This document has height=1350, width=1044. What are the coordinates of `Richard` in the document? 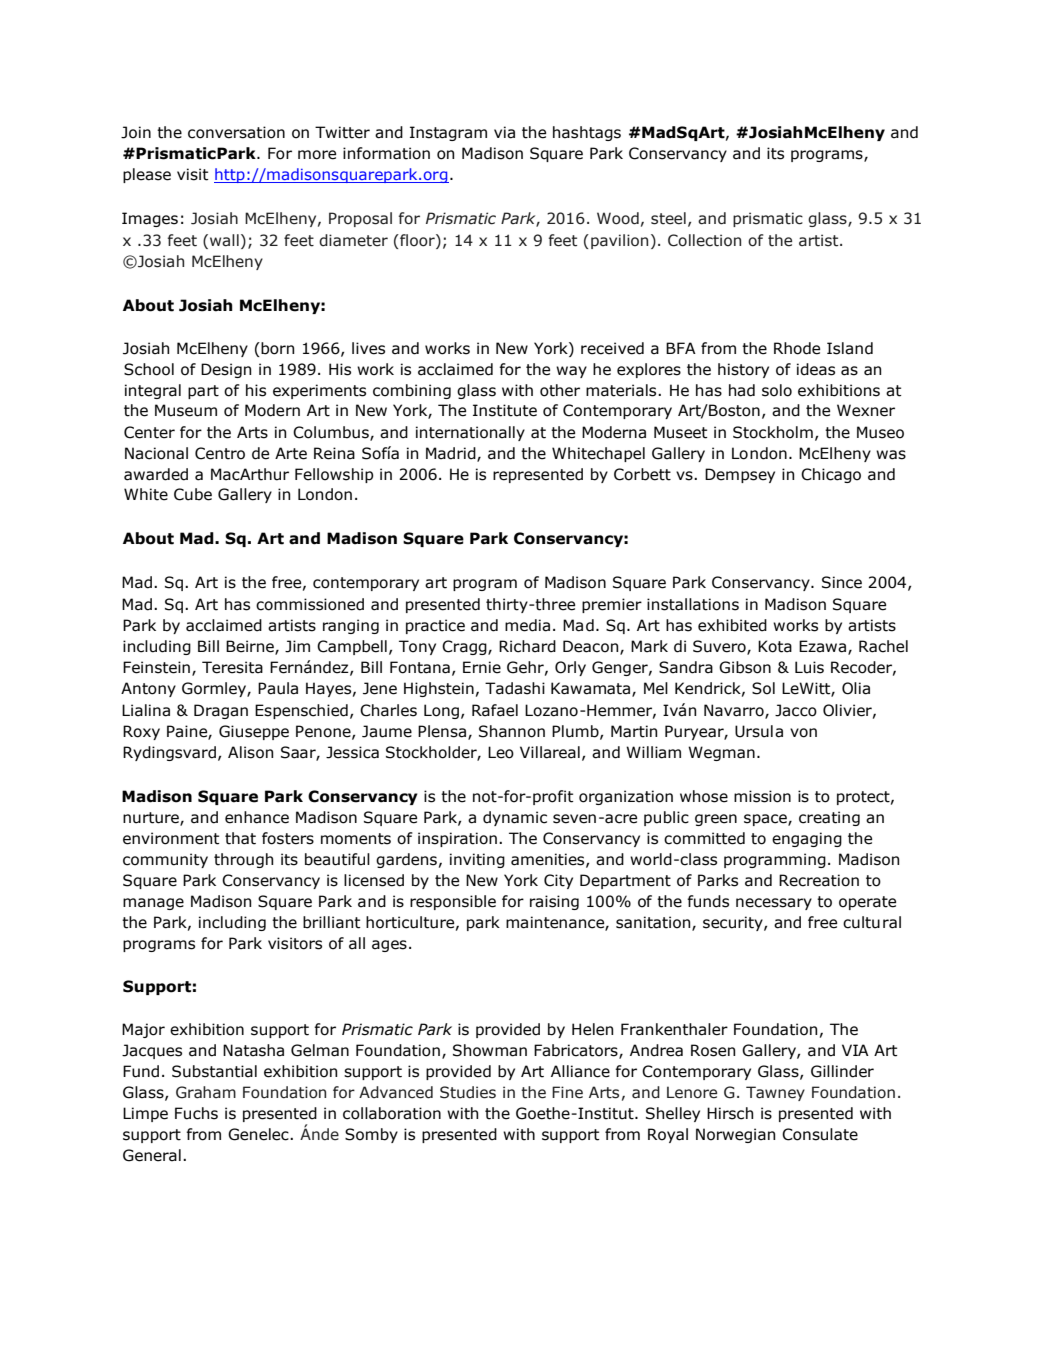 It's located at (527, 646).
